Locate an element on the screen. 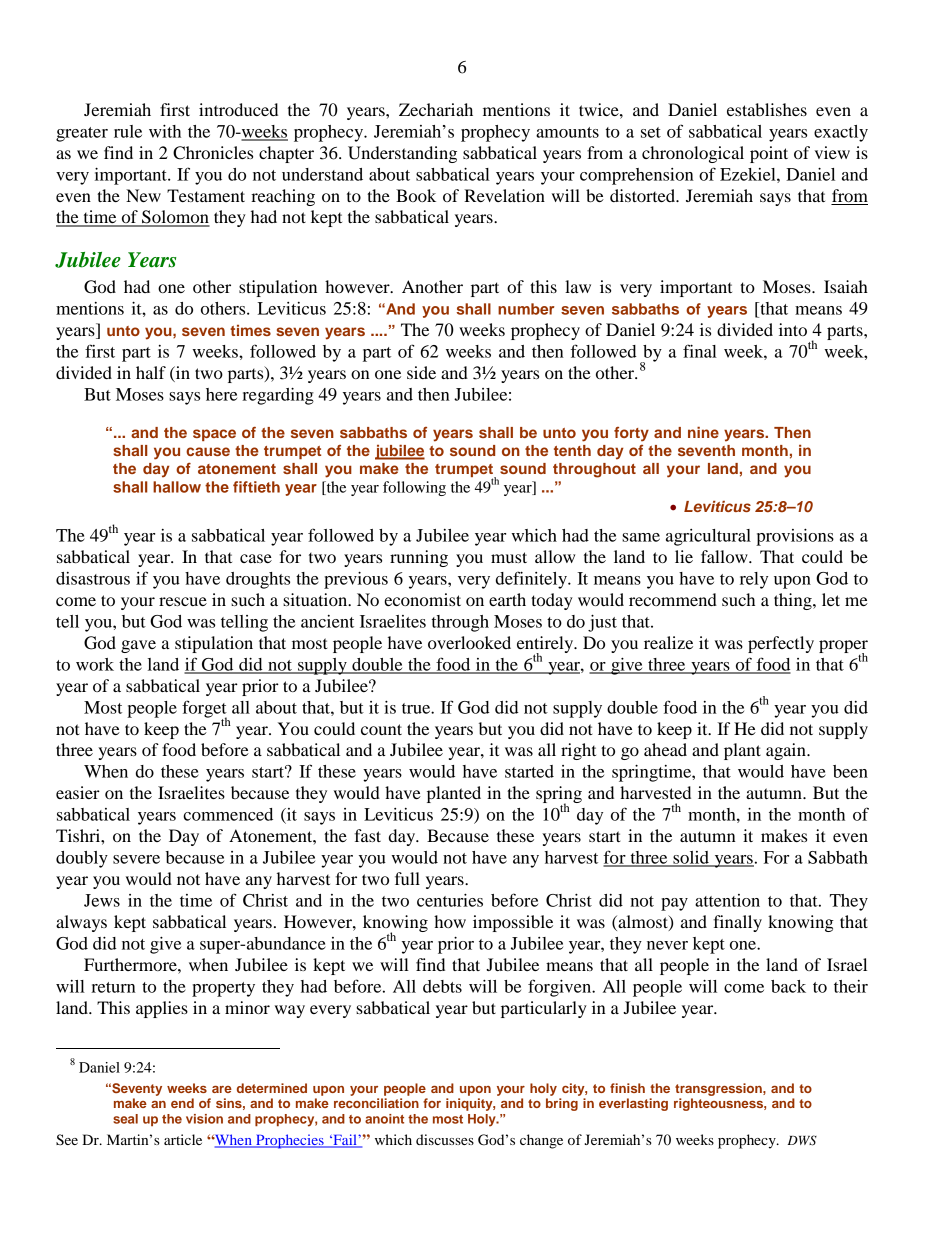  half is located at coordinates (151, 372).
